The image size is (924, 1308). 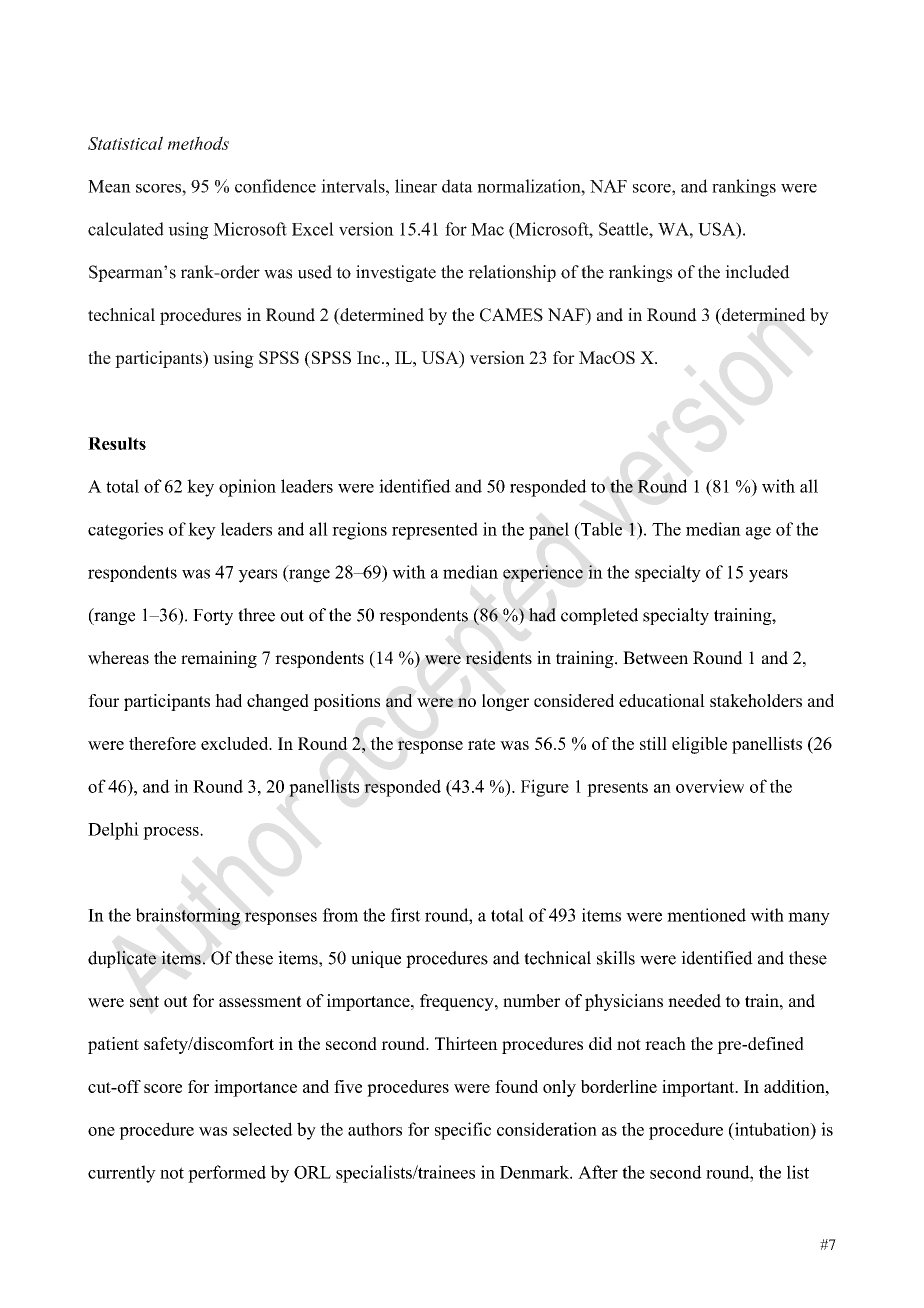 I want to click on residents, so click(x=499, y=658).
